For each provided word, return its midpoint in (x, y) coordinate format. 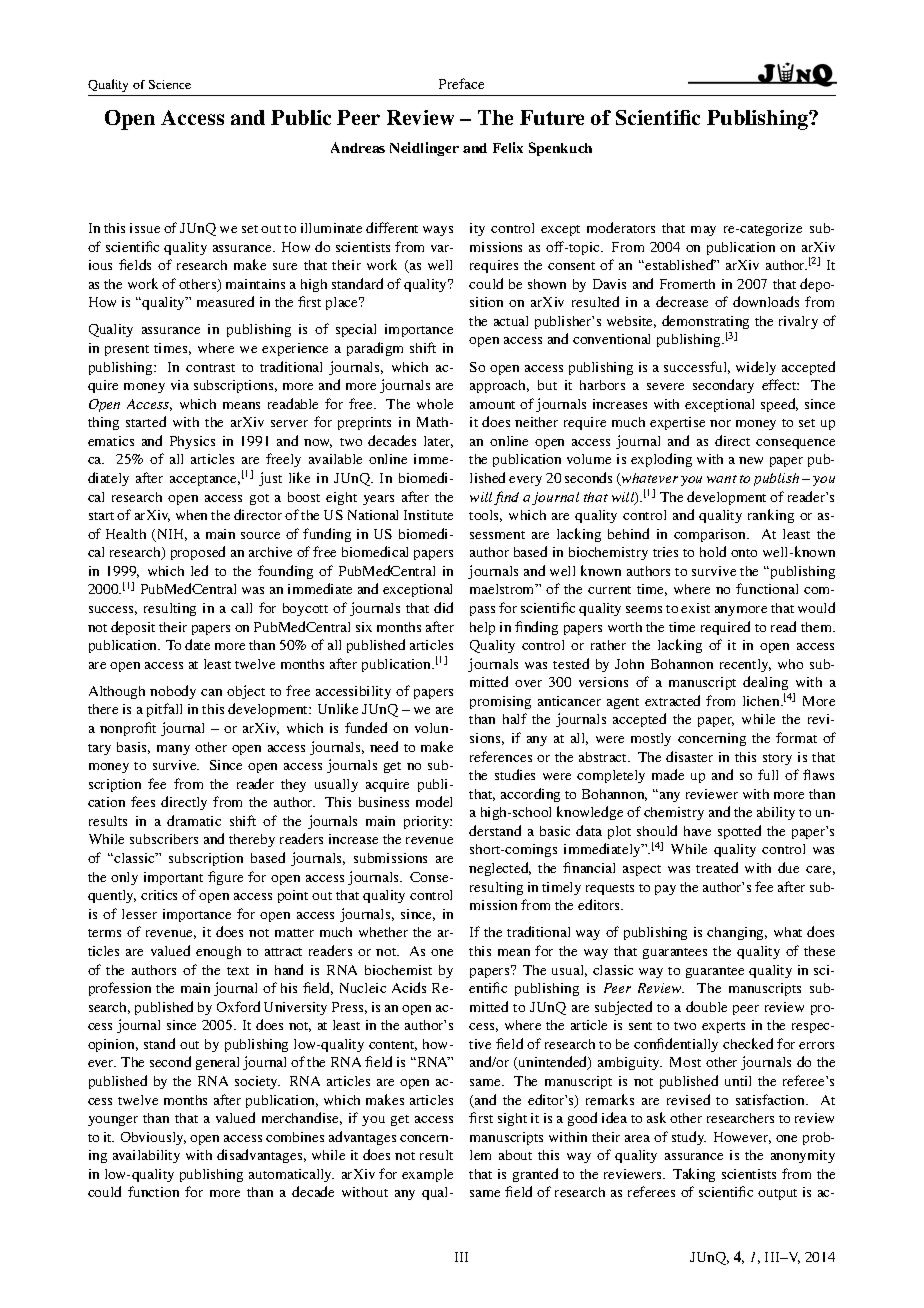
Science (170, 84)
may (703, 231)
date (197, 644)
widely (756, 368)
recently (745, 665)
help (482, 628)
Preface (461, 83)
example (427, 1175)
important (173, 878)
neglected (500, 869)
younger (113, 1121)
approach (499, 386)
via (180, 385)
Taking (694, 1175)
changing (737, 933)
